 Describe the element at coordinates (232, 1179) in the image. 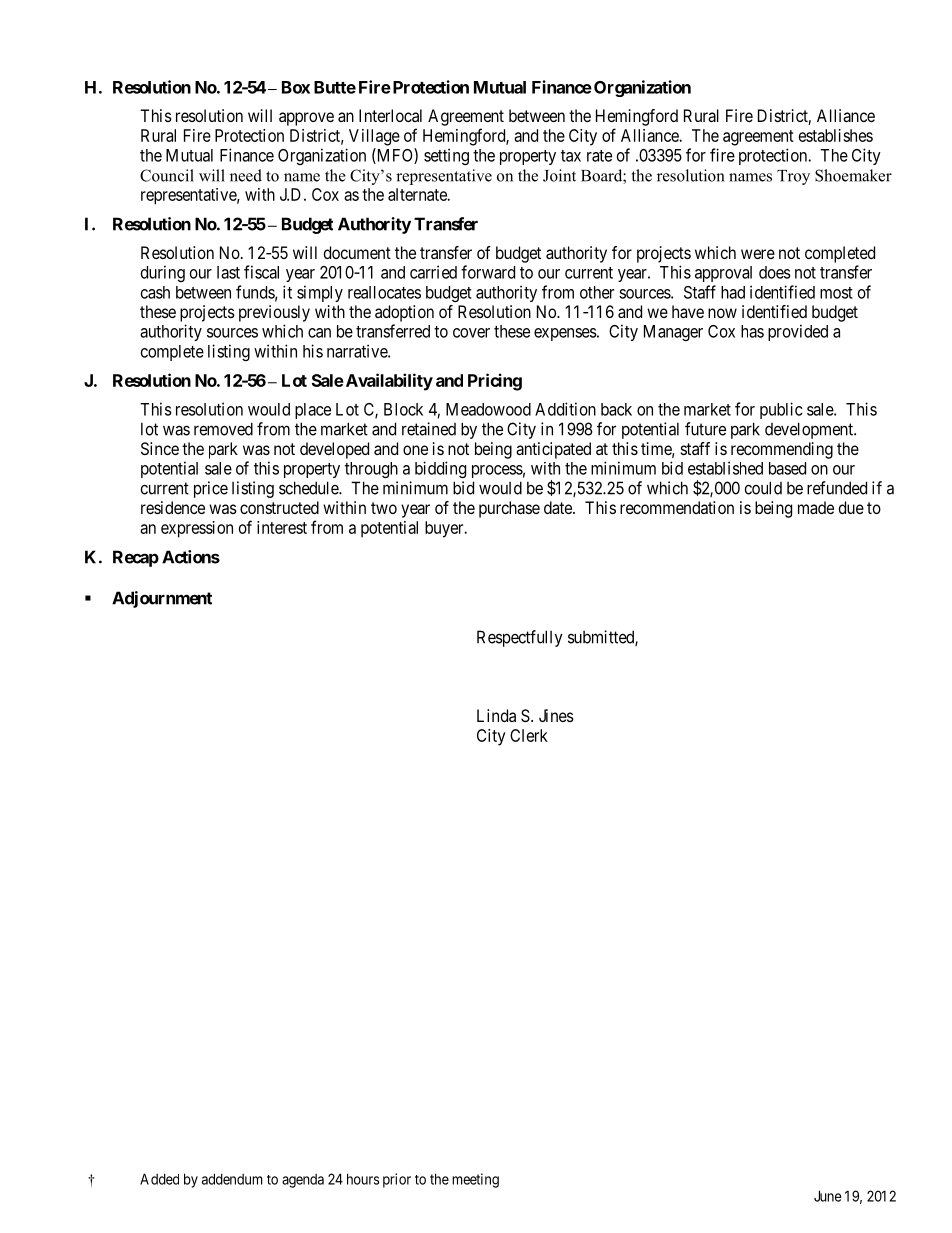

I see `addendum` at that location.
